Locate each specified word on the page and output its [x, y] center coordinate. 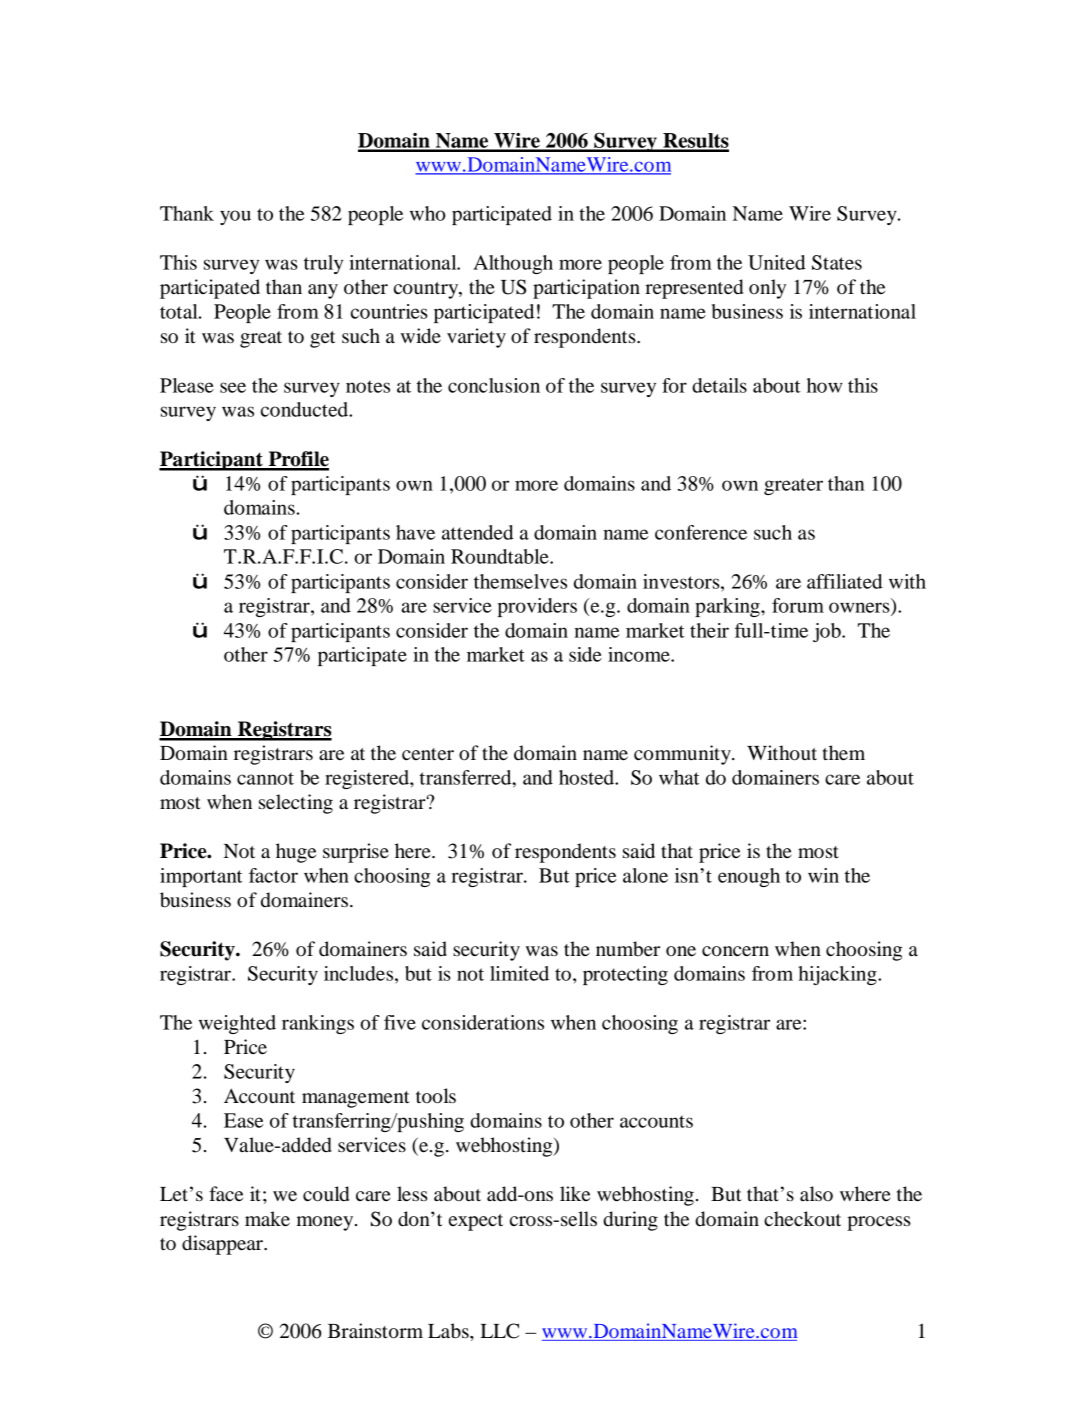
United [777, 262]
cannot [265, 778]
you [235, 217]
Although [513, 264]
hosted [588, 777]
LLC [500, 1331]
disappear [223, 1245]
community [683, 755]
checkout [802, 1219]
